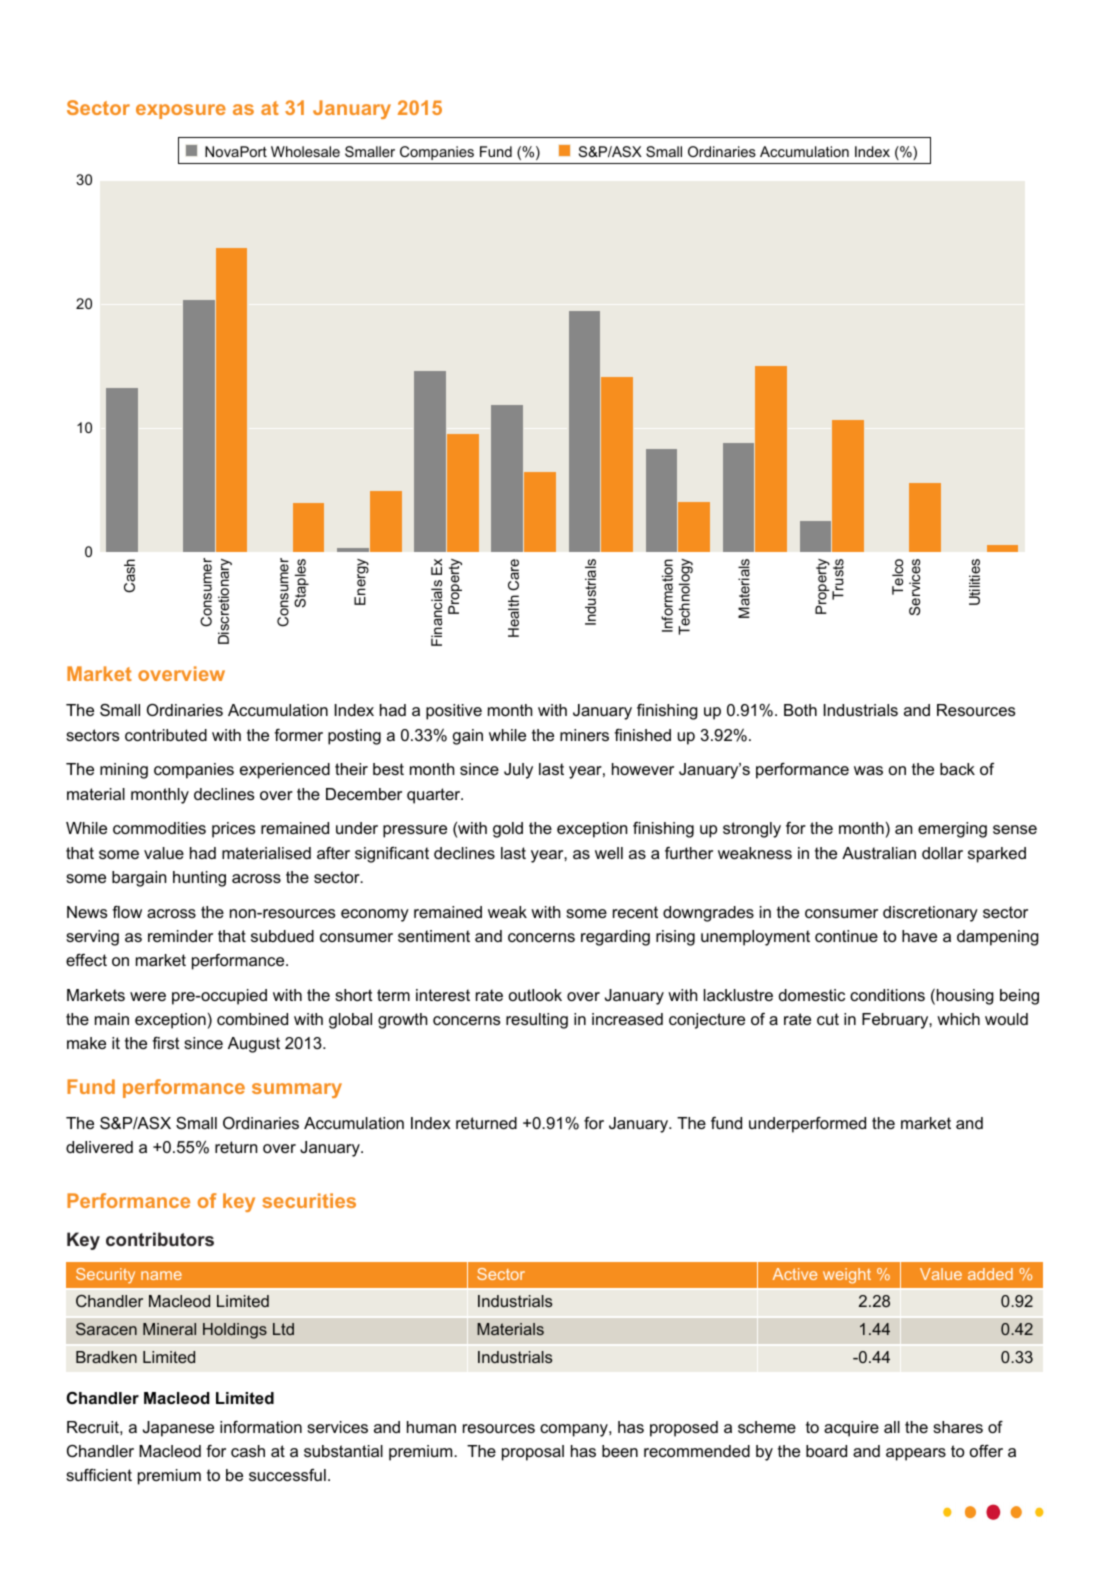 Image resolution: width=1109 pixels, height=1569 pixels. What do you see at coordinates (800, 710) in the document?
I see `Both` at bounding box center [800, 710].
